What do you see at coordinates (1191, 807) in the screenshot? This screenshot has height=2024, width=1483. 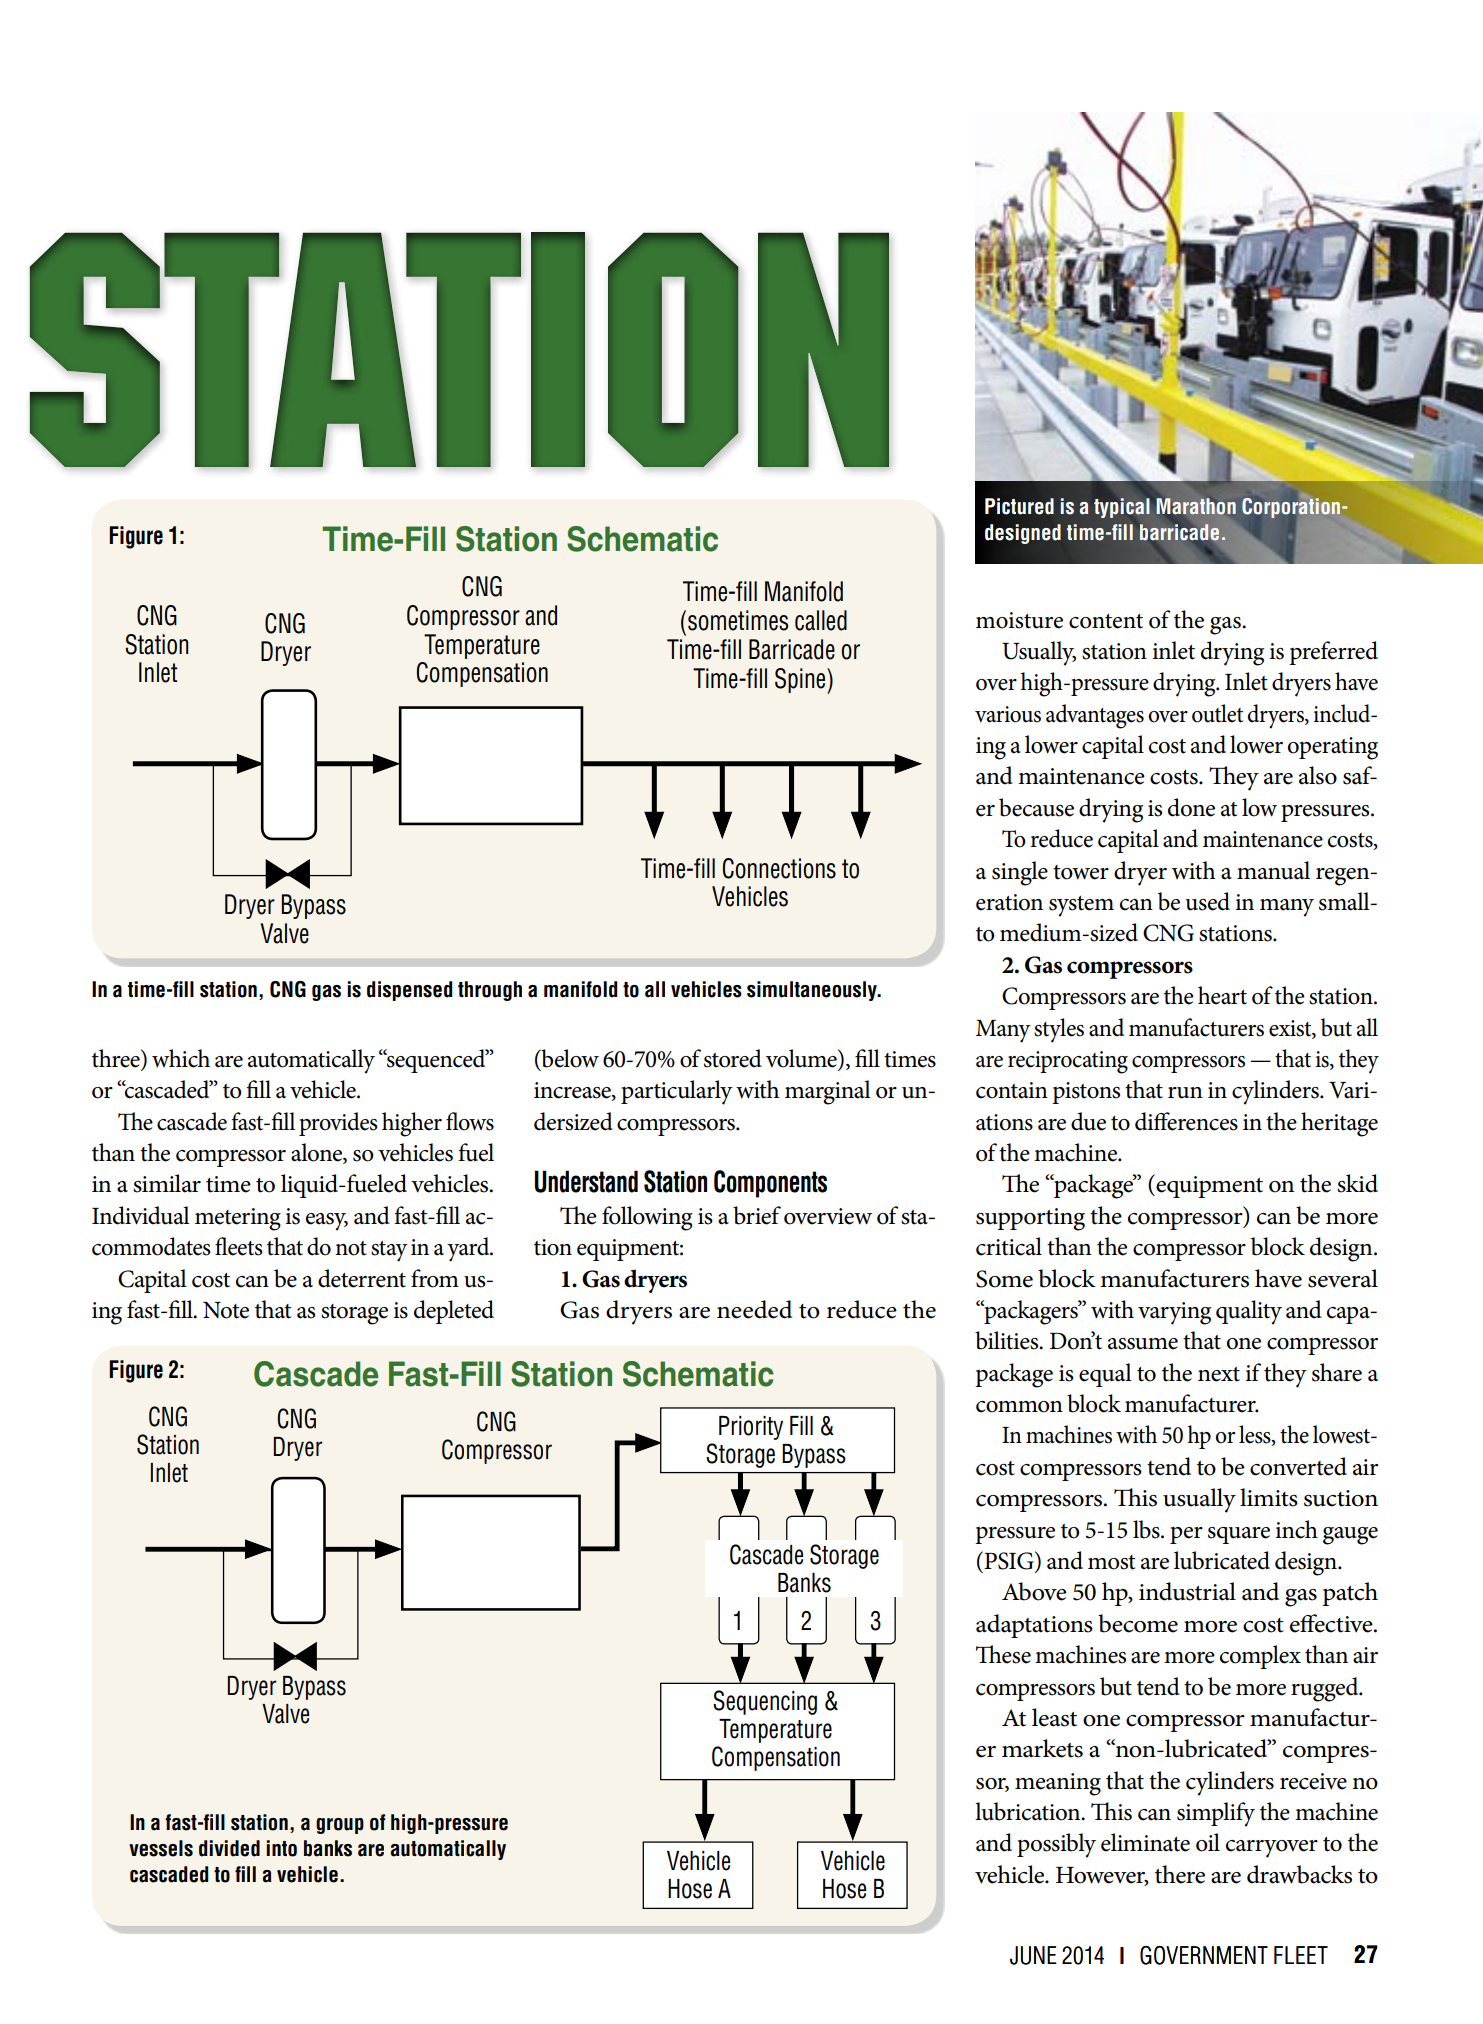 I see `done` at bounding box center [1191, 807].
